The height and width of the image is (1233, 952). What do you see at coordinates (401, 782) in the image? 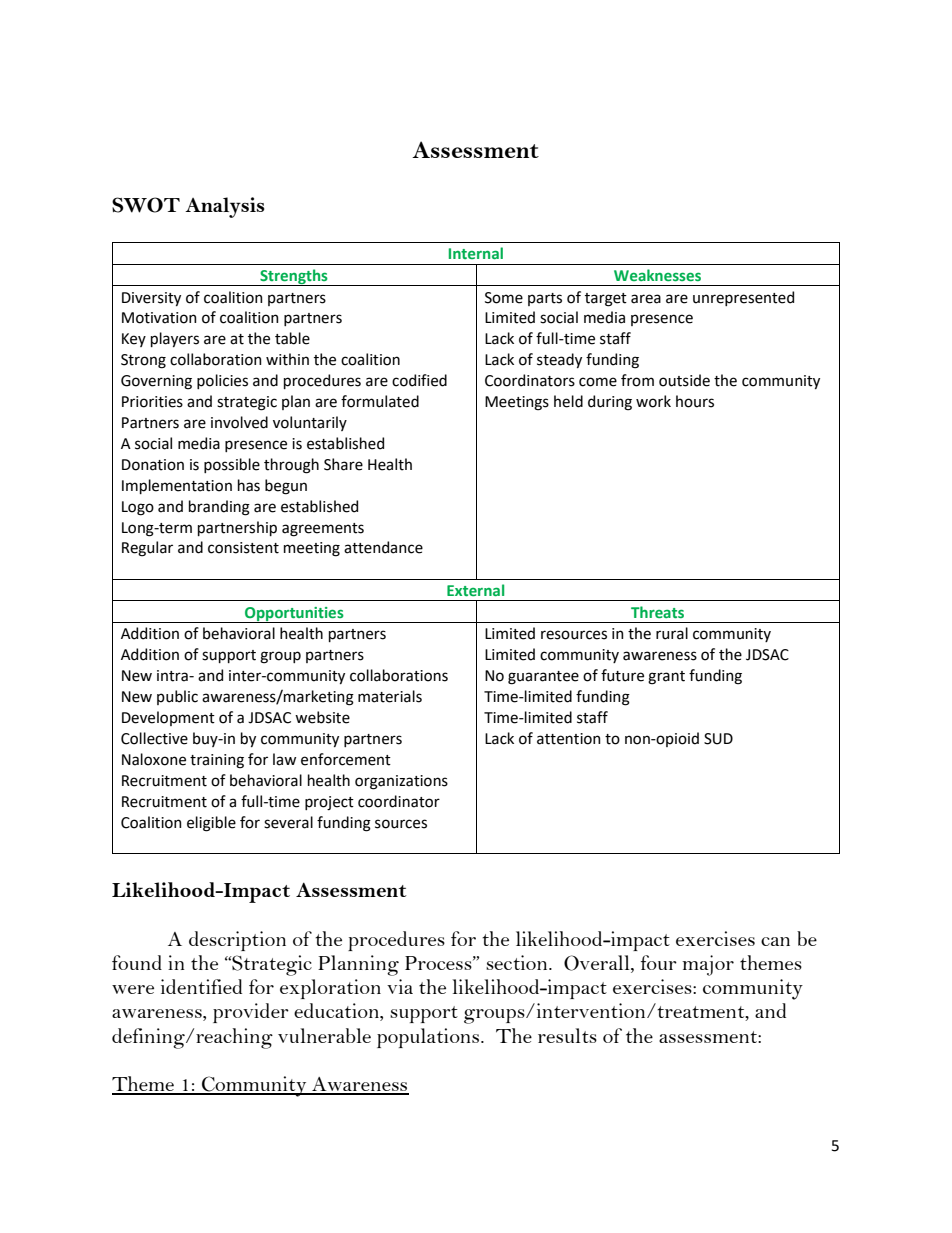
I see `organizations` at bounding box center [401, 782].
